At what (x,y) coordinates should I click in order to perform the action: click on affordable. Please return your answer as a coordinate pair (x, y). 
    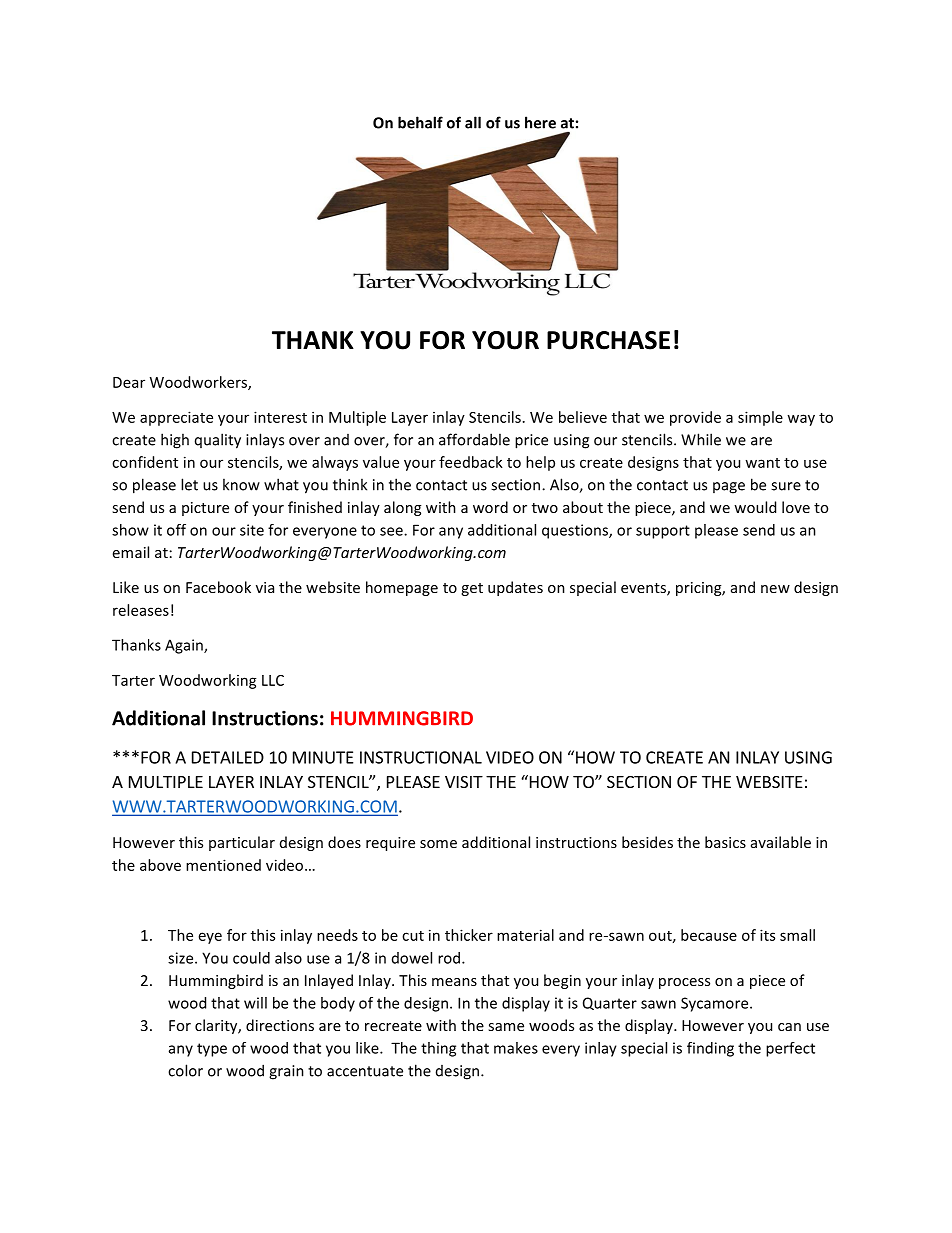
    Looking at the image, I should click on (474, 439).
